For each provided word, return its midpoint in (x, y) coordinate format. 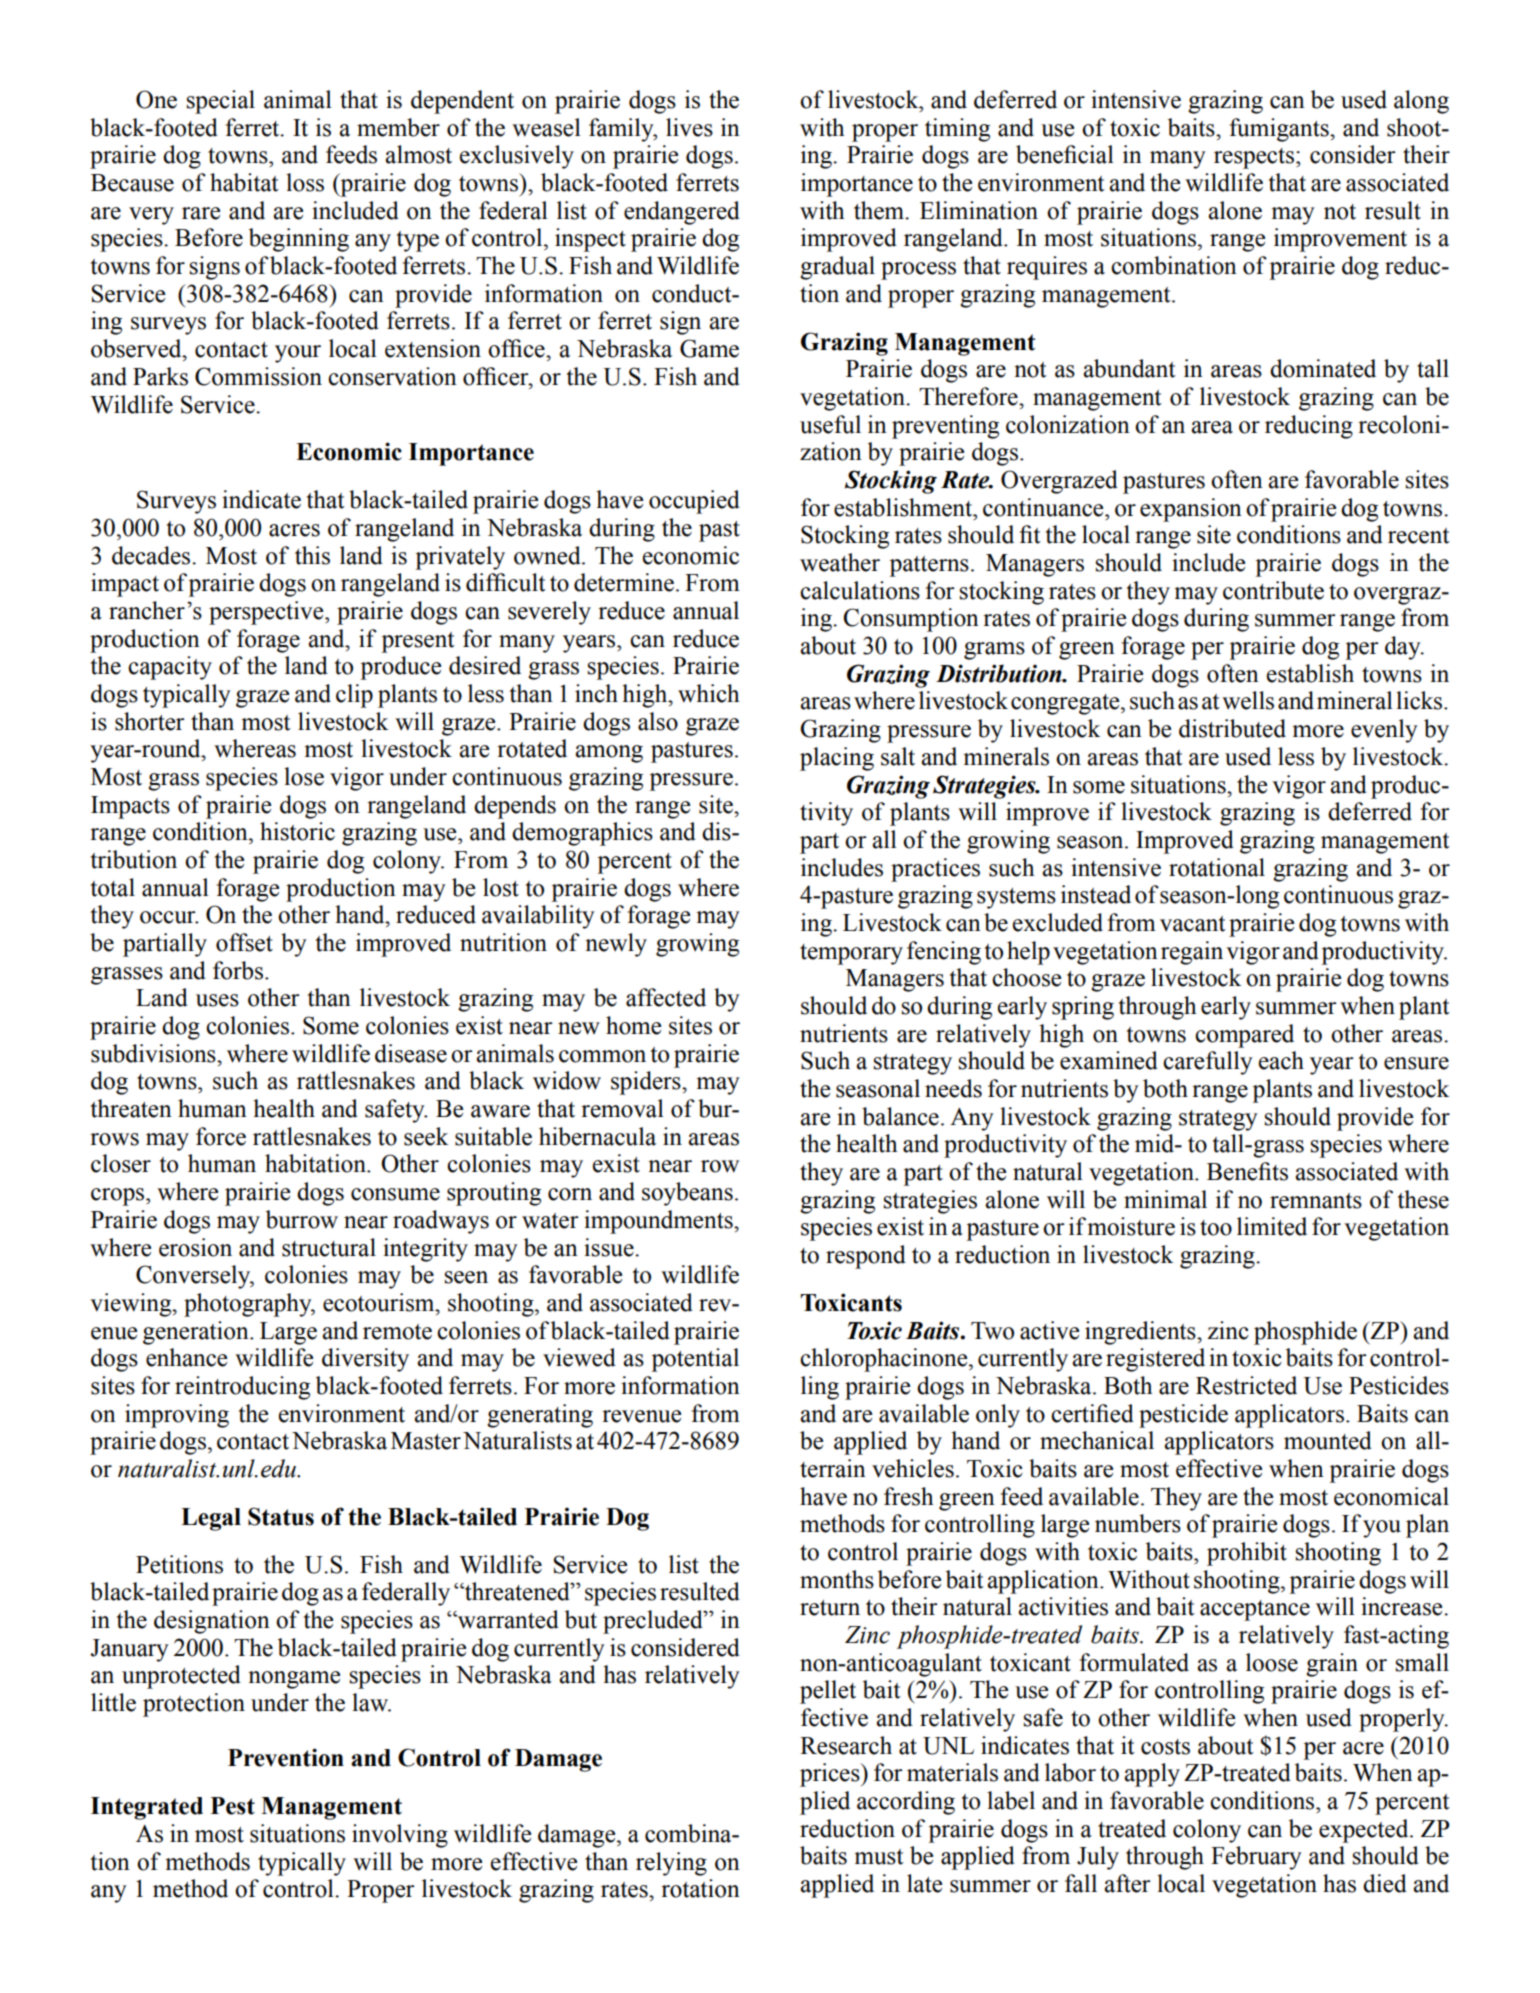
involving (400, 1836)
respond (866, 1257)
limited (1272, 1226)
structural (329, 1247)
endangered (682, 213)
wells (1248, 700)
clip (354, 696)
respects (1254, 158)
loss (305, 182)
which (709, 693)
